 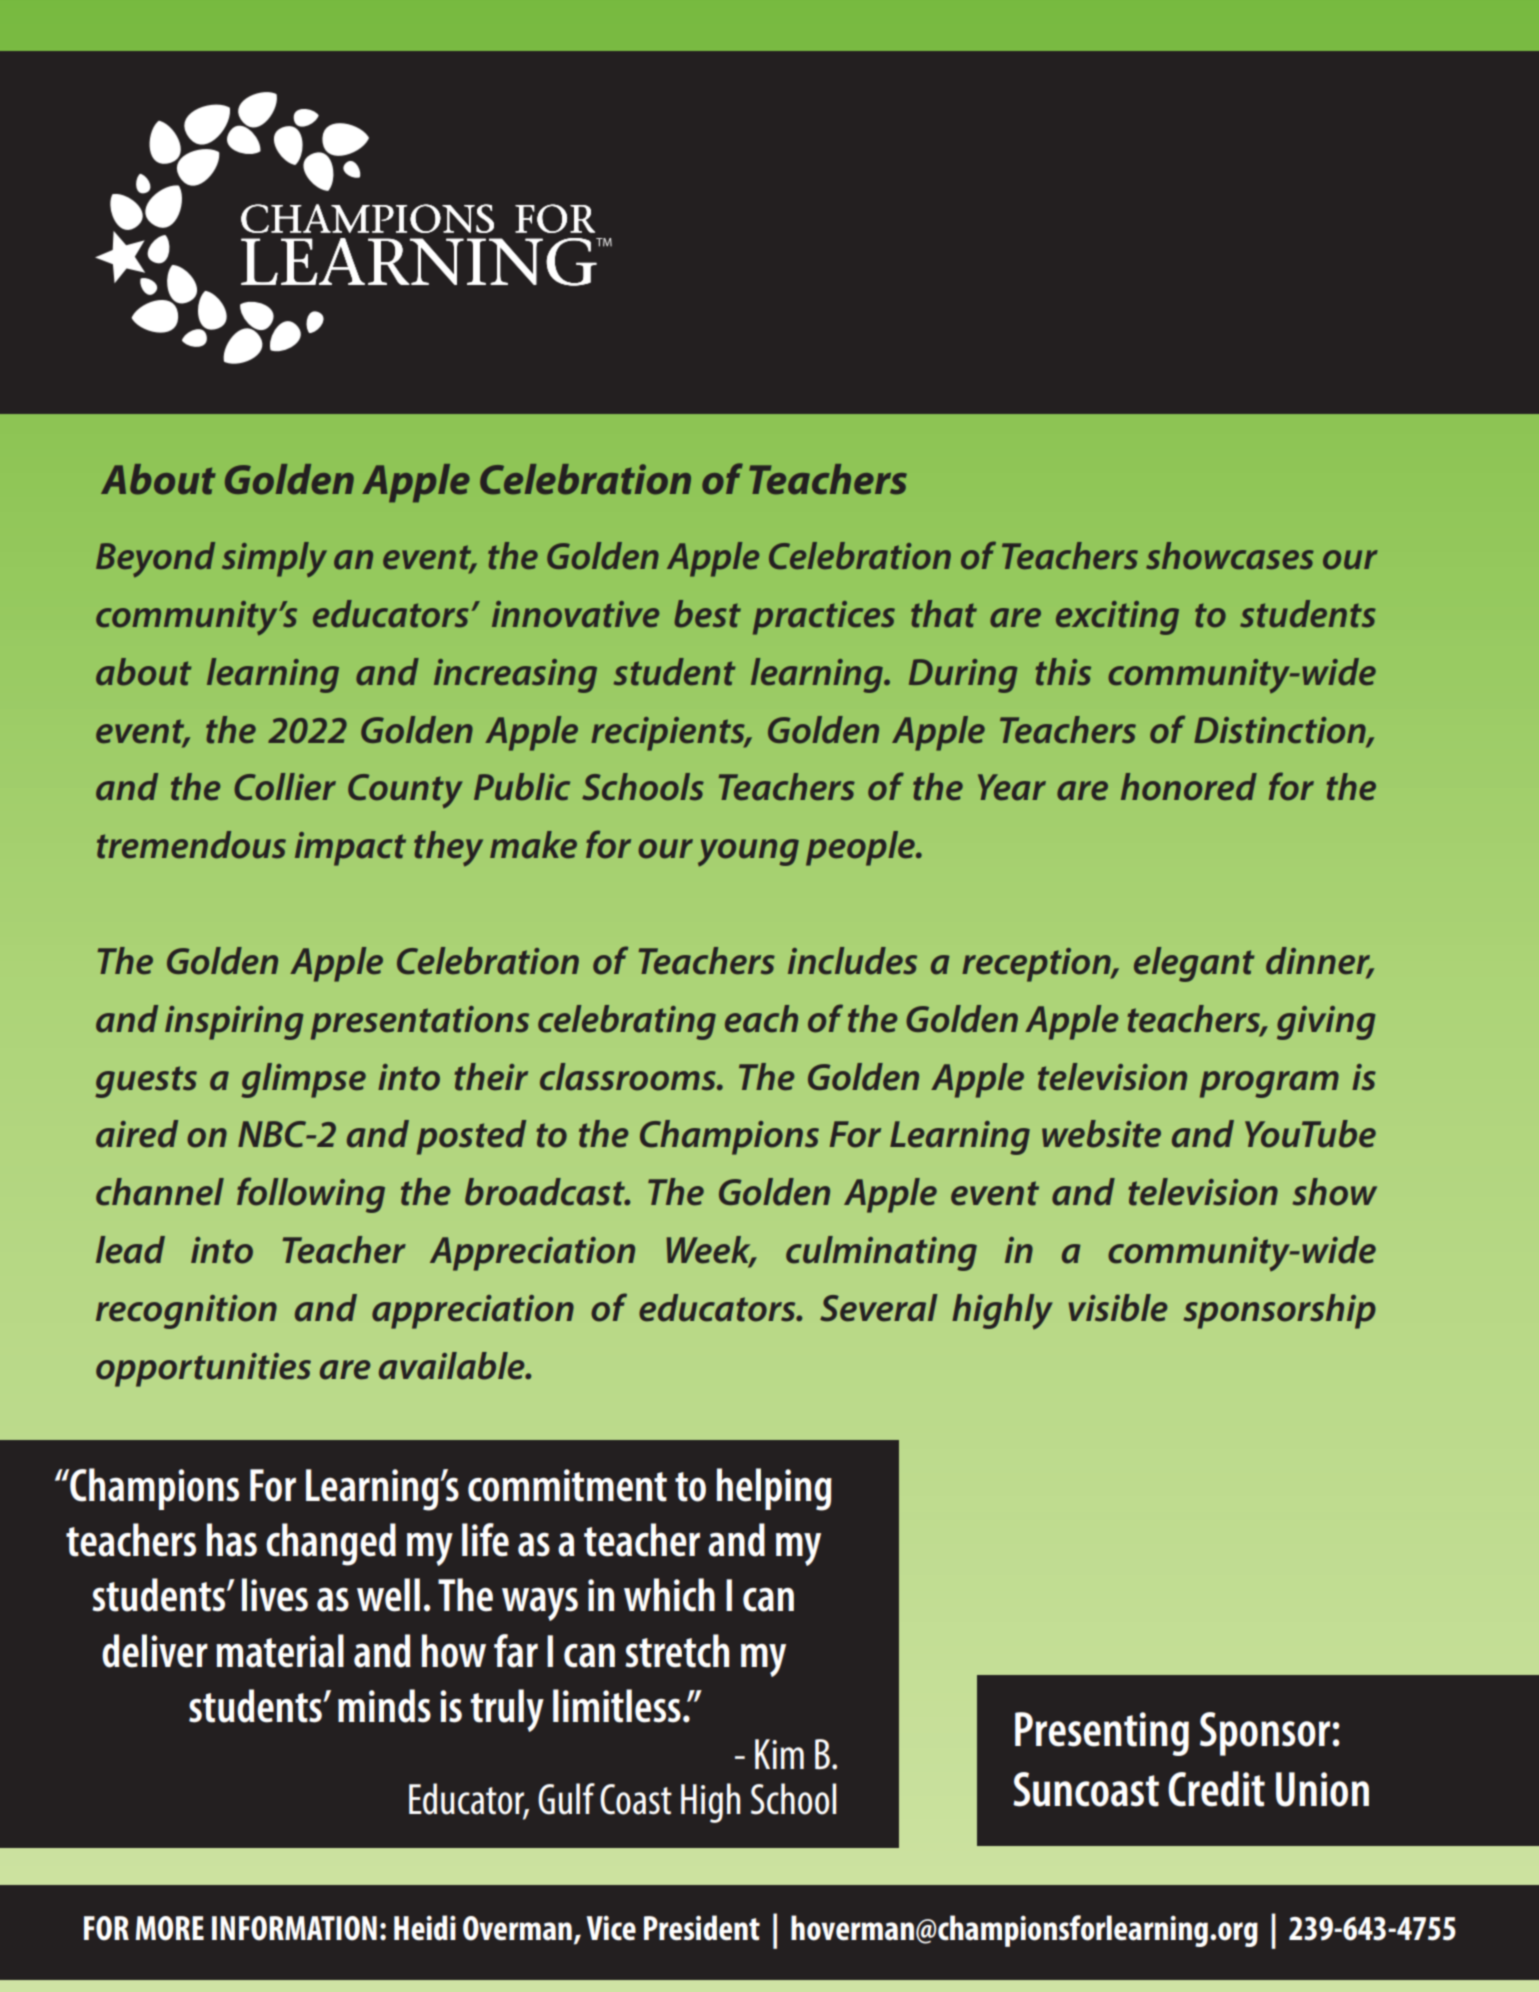 What do you see at coordinates (881, 1253) in the document?
I see `culminating` at bounding box center [881, 1253].
